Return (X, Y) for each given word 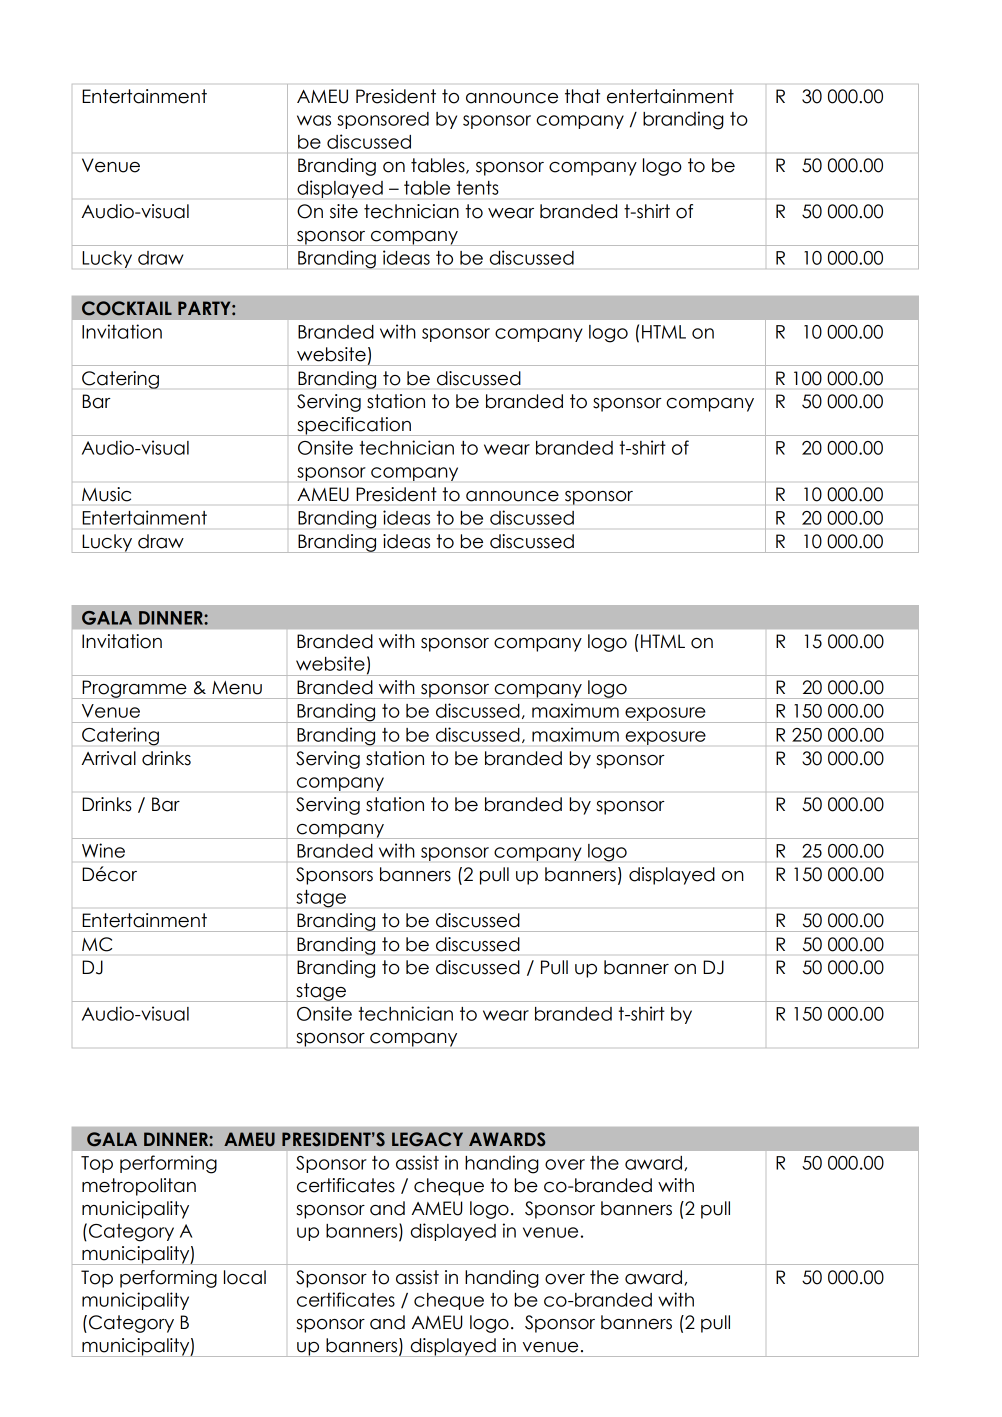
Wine (103, 850)
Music (106, 494)
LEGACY (427, 1139)
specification (354, 426)
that (582, 96)
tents (478, 188)
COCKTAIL (127, 308)
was (314, 120)
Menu (237, 688)
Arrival (108, 758)
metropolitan (139, 1187)
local (245, 1277)
